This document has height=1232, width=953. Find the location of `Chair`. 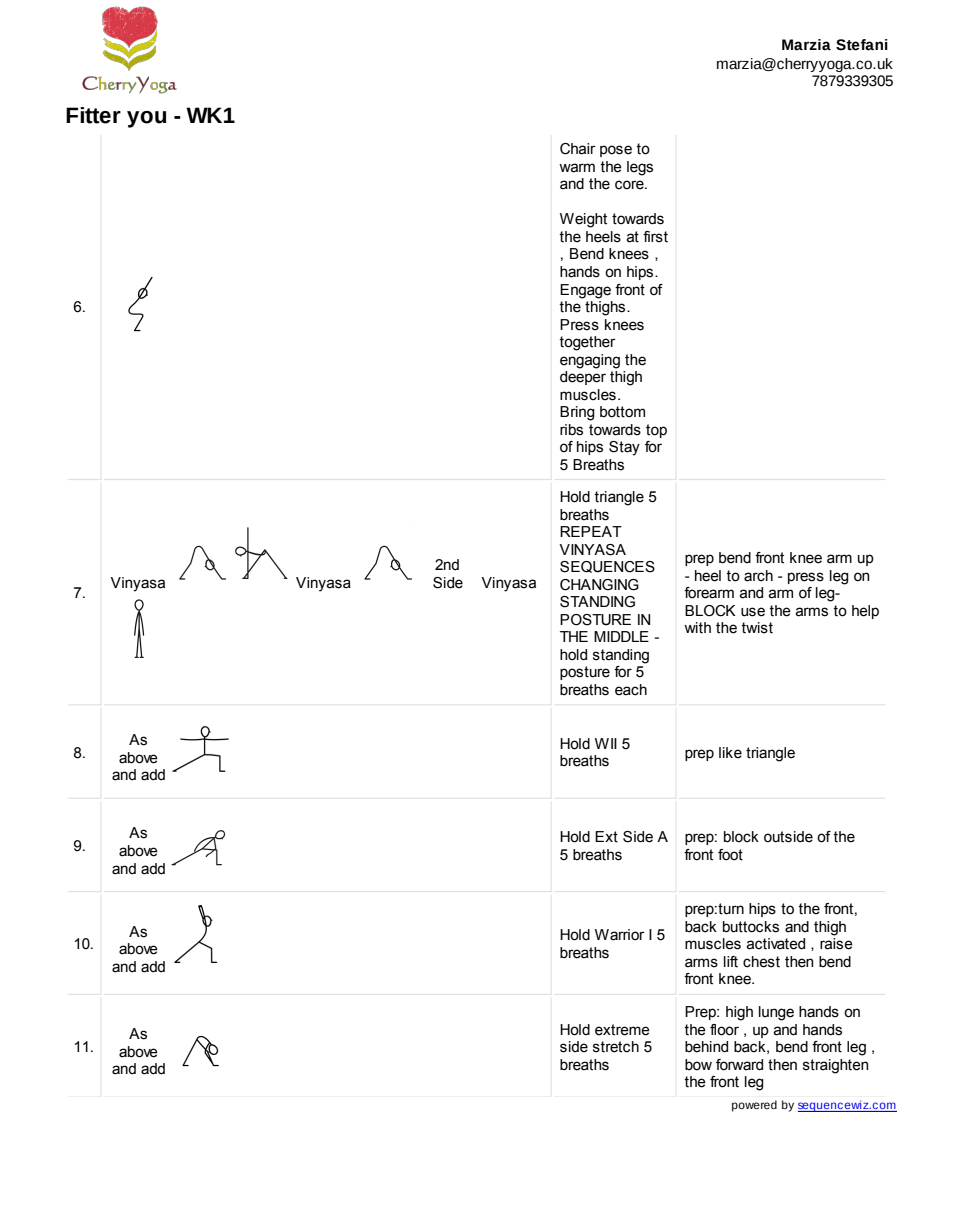

Chair is located at coordinates (578, 149).
